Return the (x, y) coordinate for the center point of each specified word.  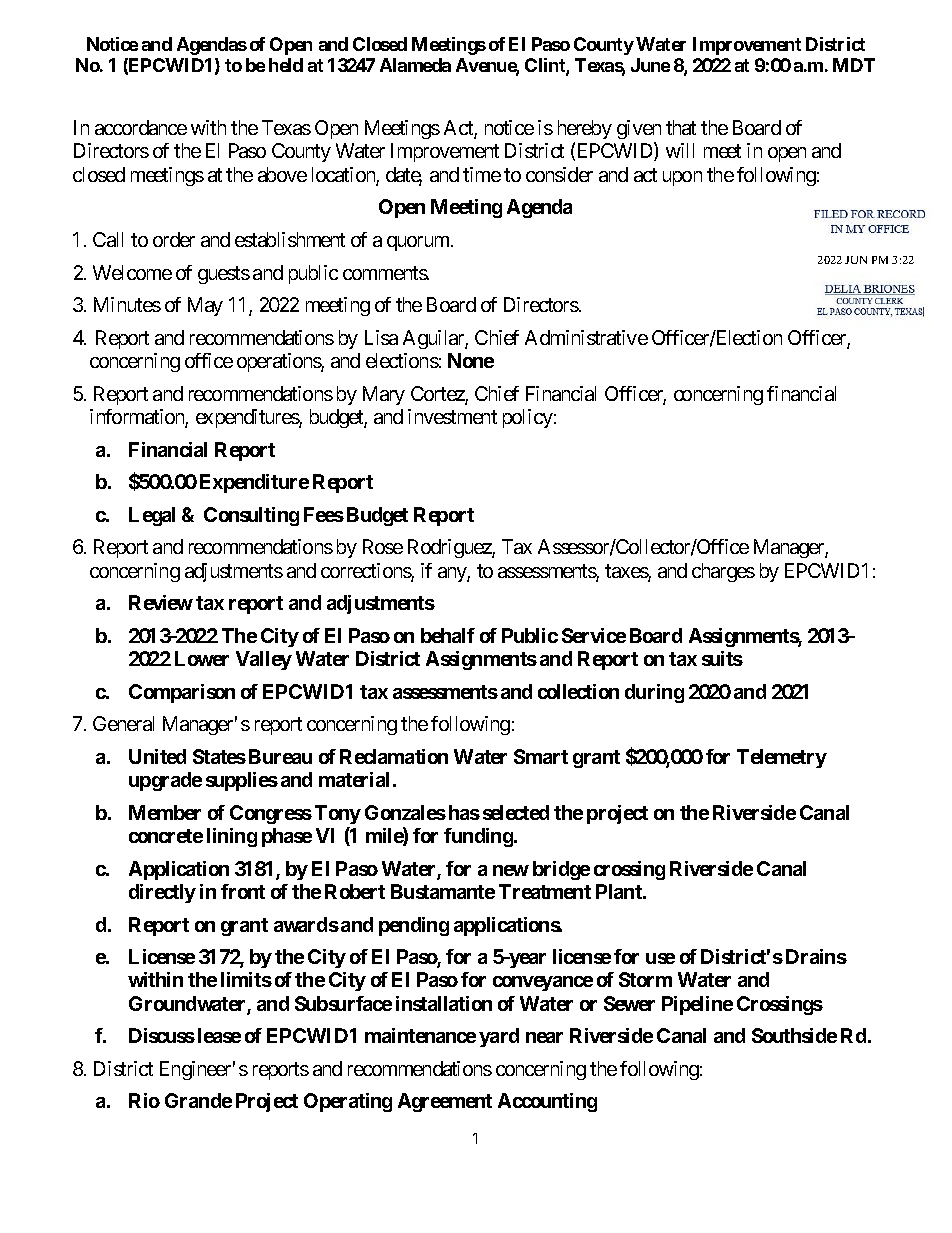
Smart (541, 756)
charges (723, 572)
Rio (144, 1100)
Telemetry (782, 758)
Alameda (415, 65)
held (286, 65)
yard (499, 1037)
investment (452, 416)
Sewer (629, 1003)
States (219, 756)
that (681, 127)
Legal (152, 516)
